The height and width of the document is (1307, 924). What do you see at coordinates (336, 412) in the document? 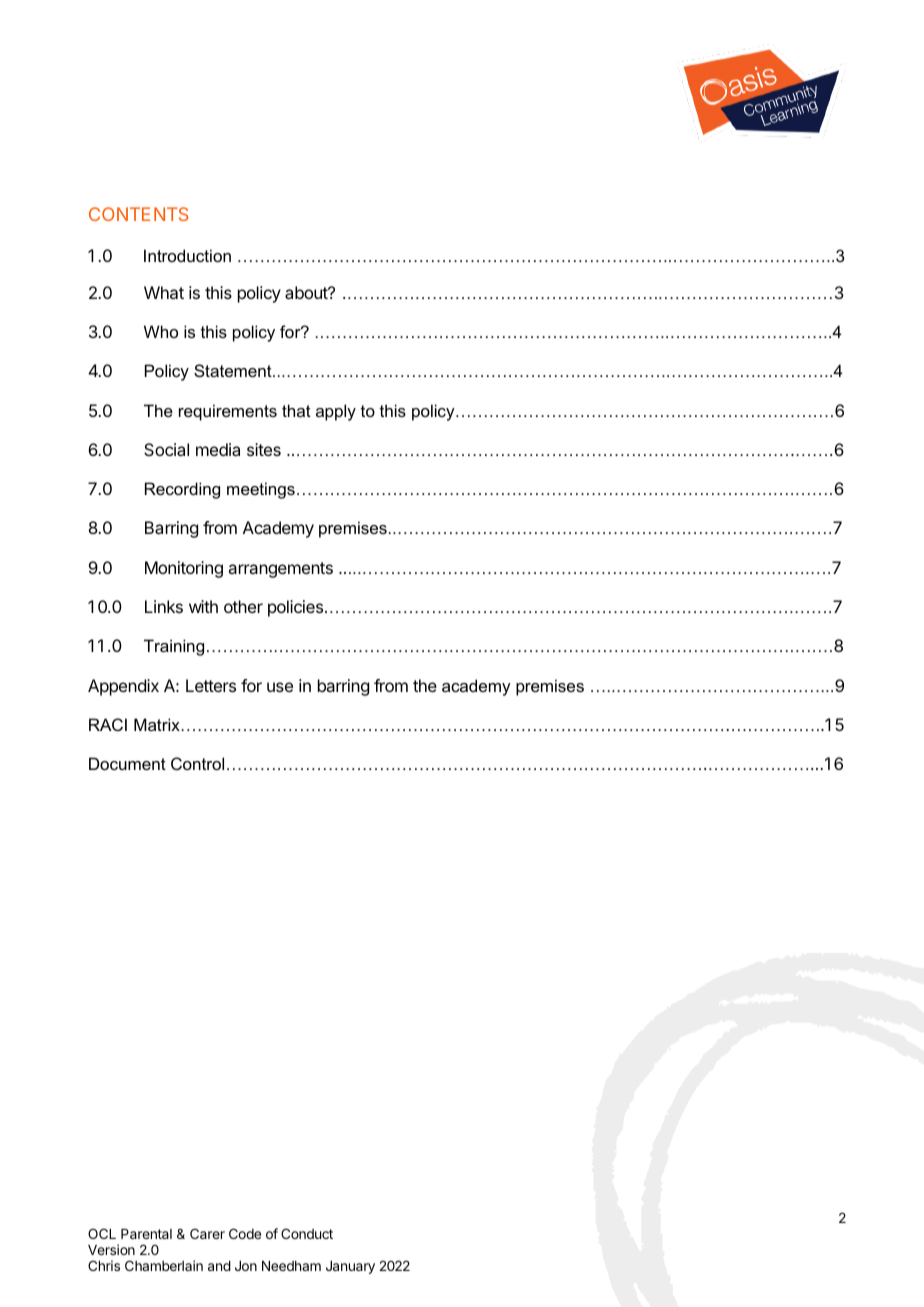
I see `apply` at bounding box center [336, 412].
